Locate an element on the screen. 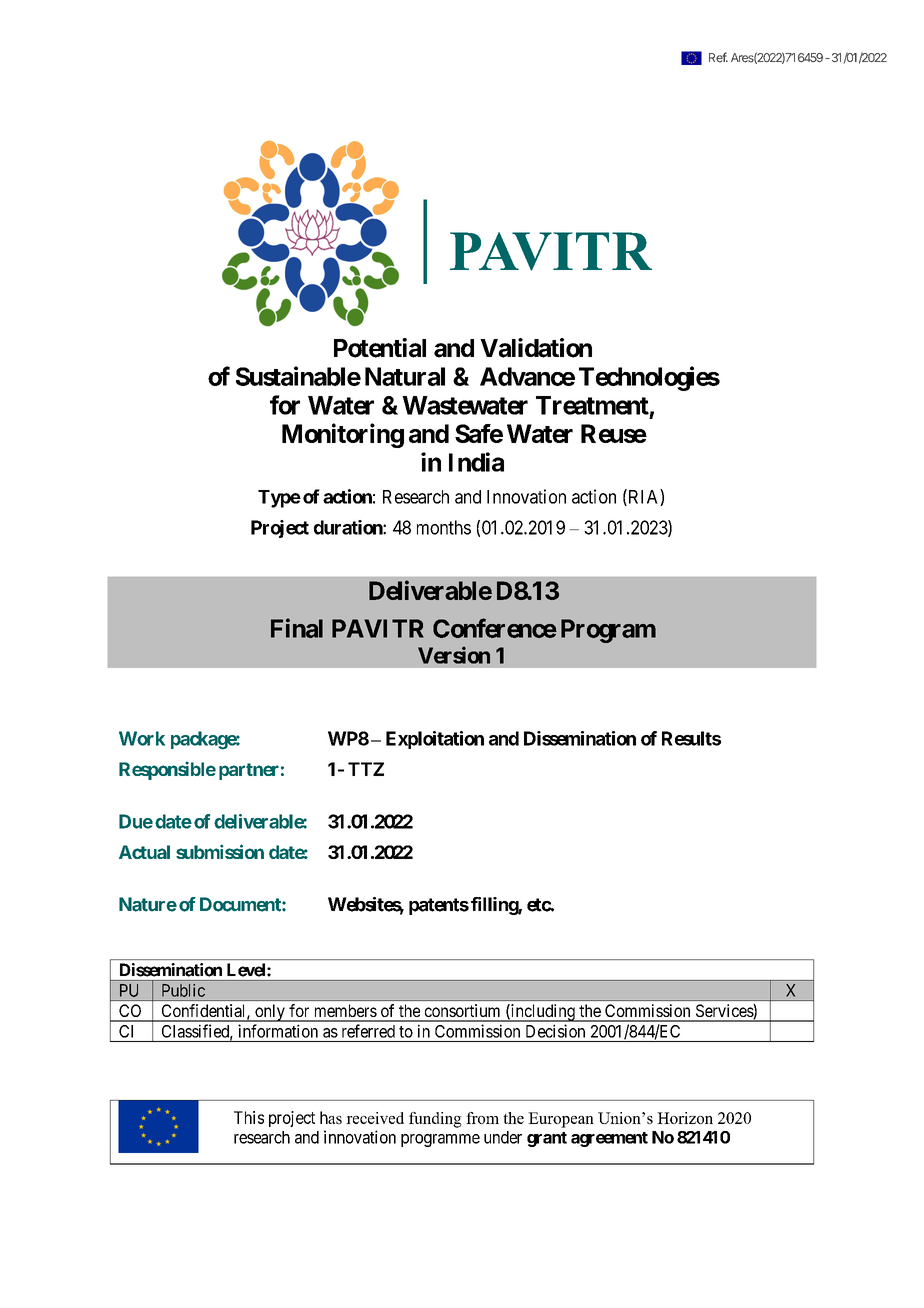 This screenshot has height=1308, width=924. received is located at coordinates (375, 1118).
